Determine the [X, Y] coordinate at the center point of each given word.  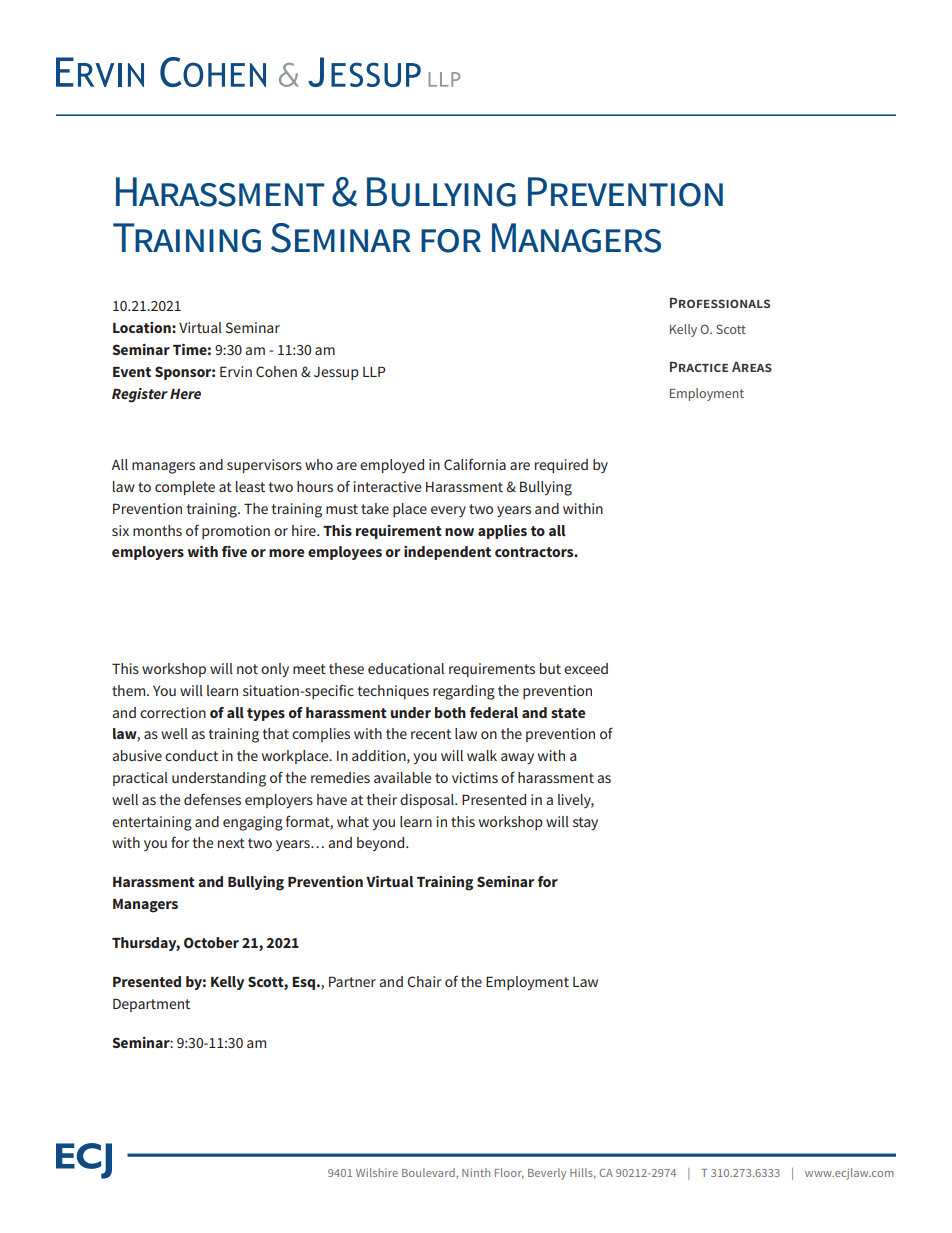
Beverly [547, 1174]
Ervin [236, 371]
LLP [374, 371]
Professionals [720, 303]
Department [151, 1005]
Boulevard [429, 1173]
